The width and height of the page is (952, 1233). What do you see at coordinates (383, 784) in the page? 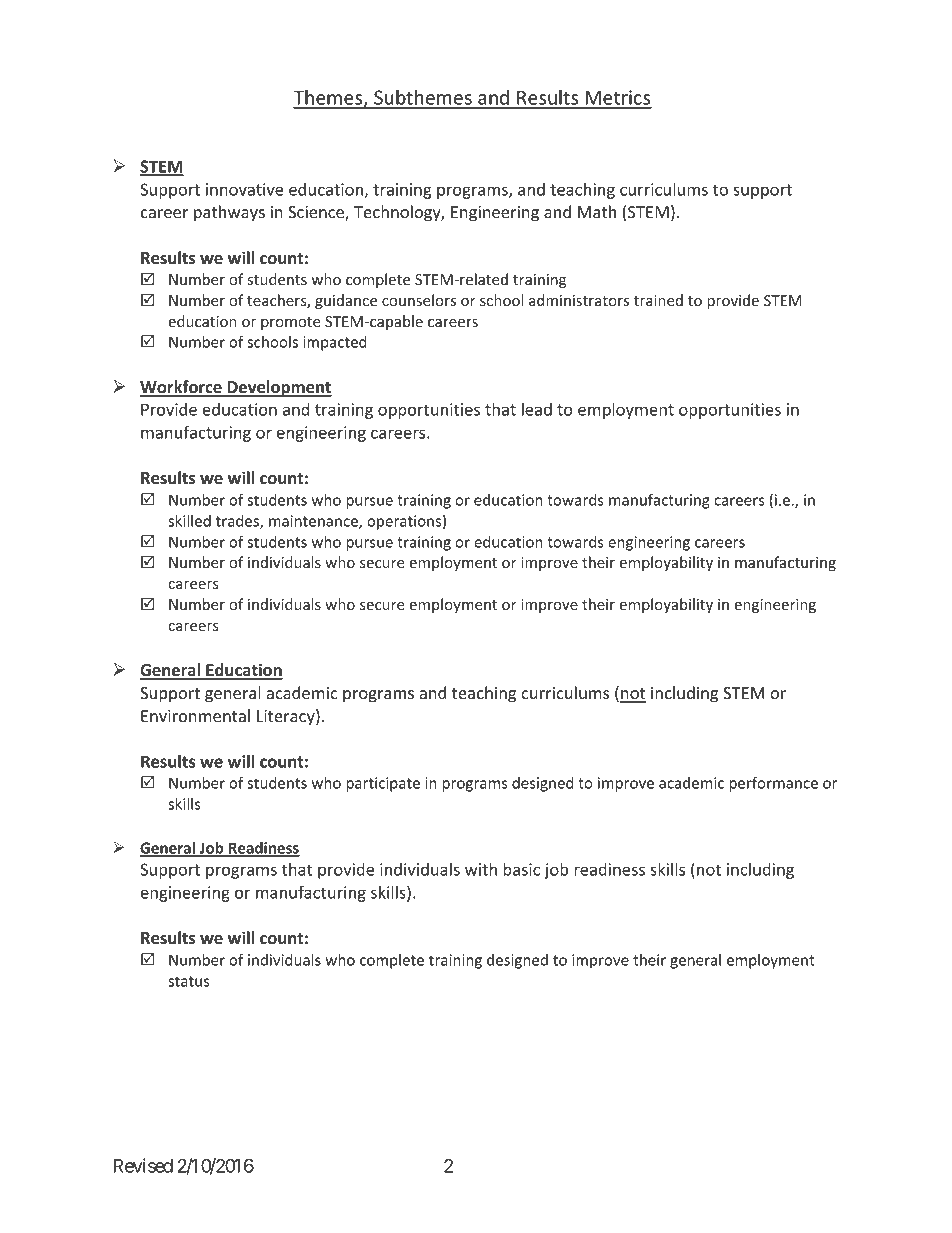
I see `participate` at bounding box center [383, 784].
